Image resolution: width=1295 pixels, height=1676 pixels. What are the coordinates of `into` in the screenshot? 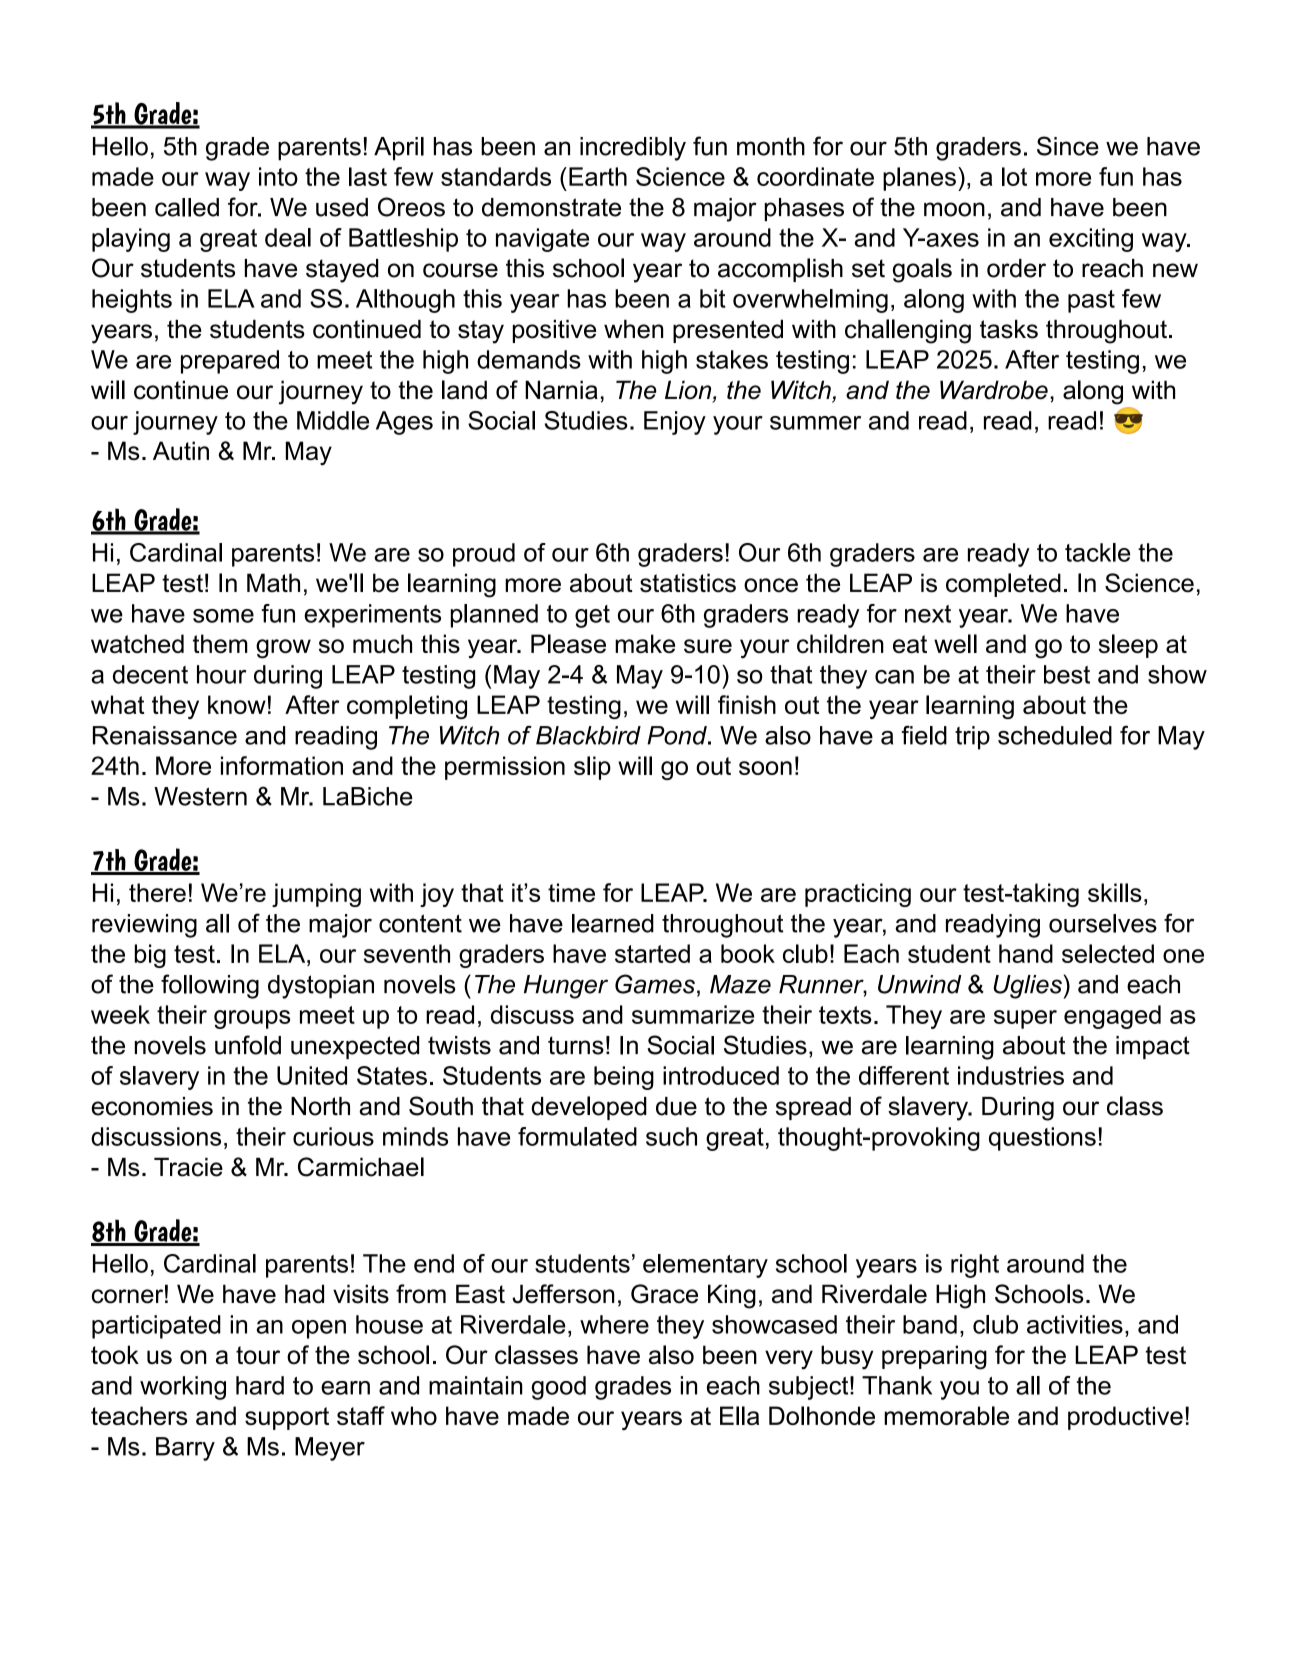 It's located at (278, 176).
